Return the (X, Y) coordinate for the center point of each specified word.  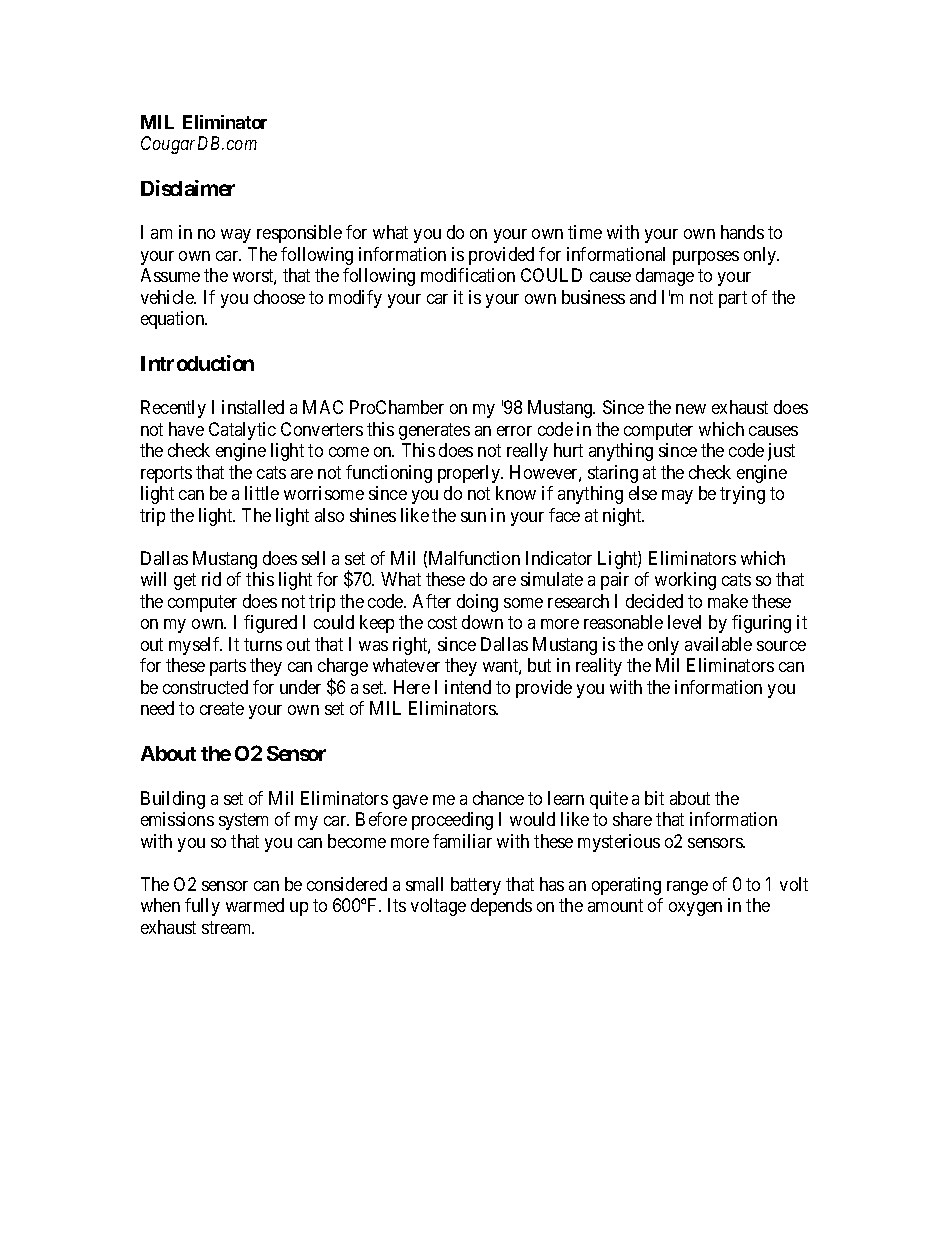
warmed (255, 905)
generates (434, 431)
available (718, 644)
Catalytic (242, 431)
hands (742, 232)
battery (476, 886)
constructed (205, 687)
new (691, 409)
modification (468, 275)
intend (468, 687)
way (236, 236)
